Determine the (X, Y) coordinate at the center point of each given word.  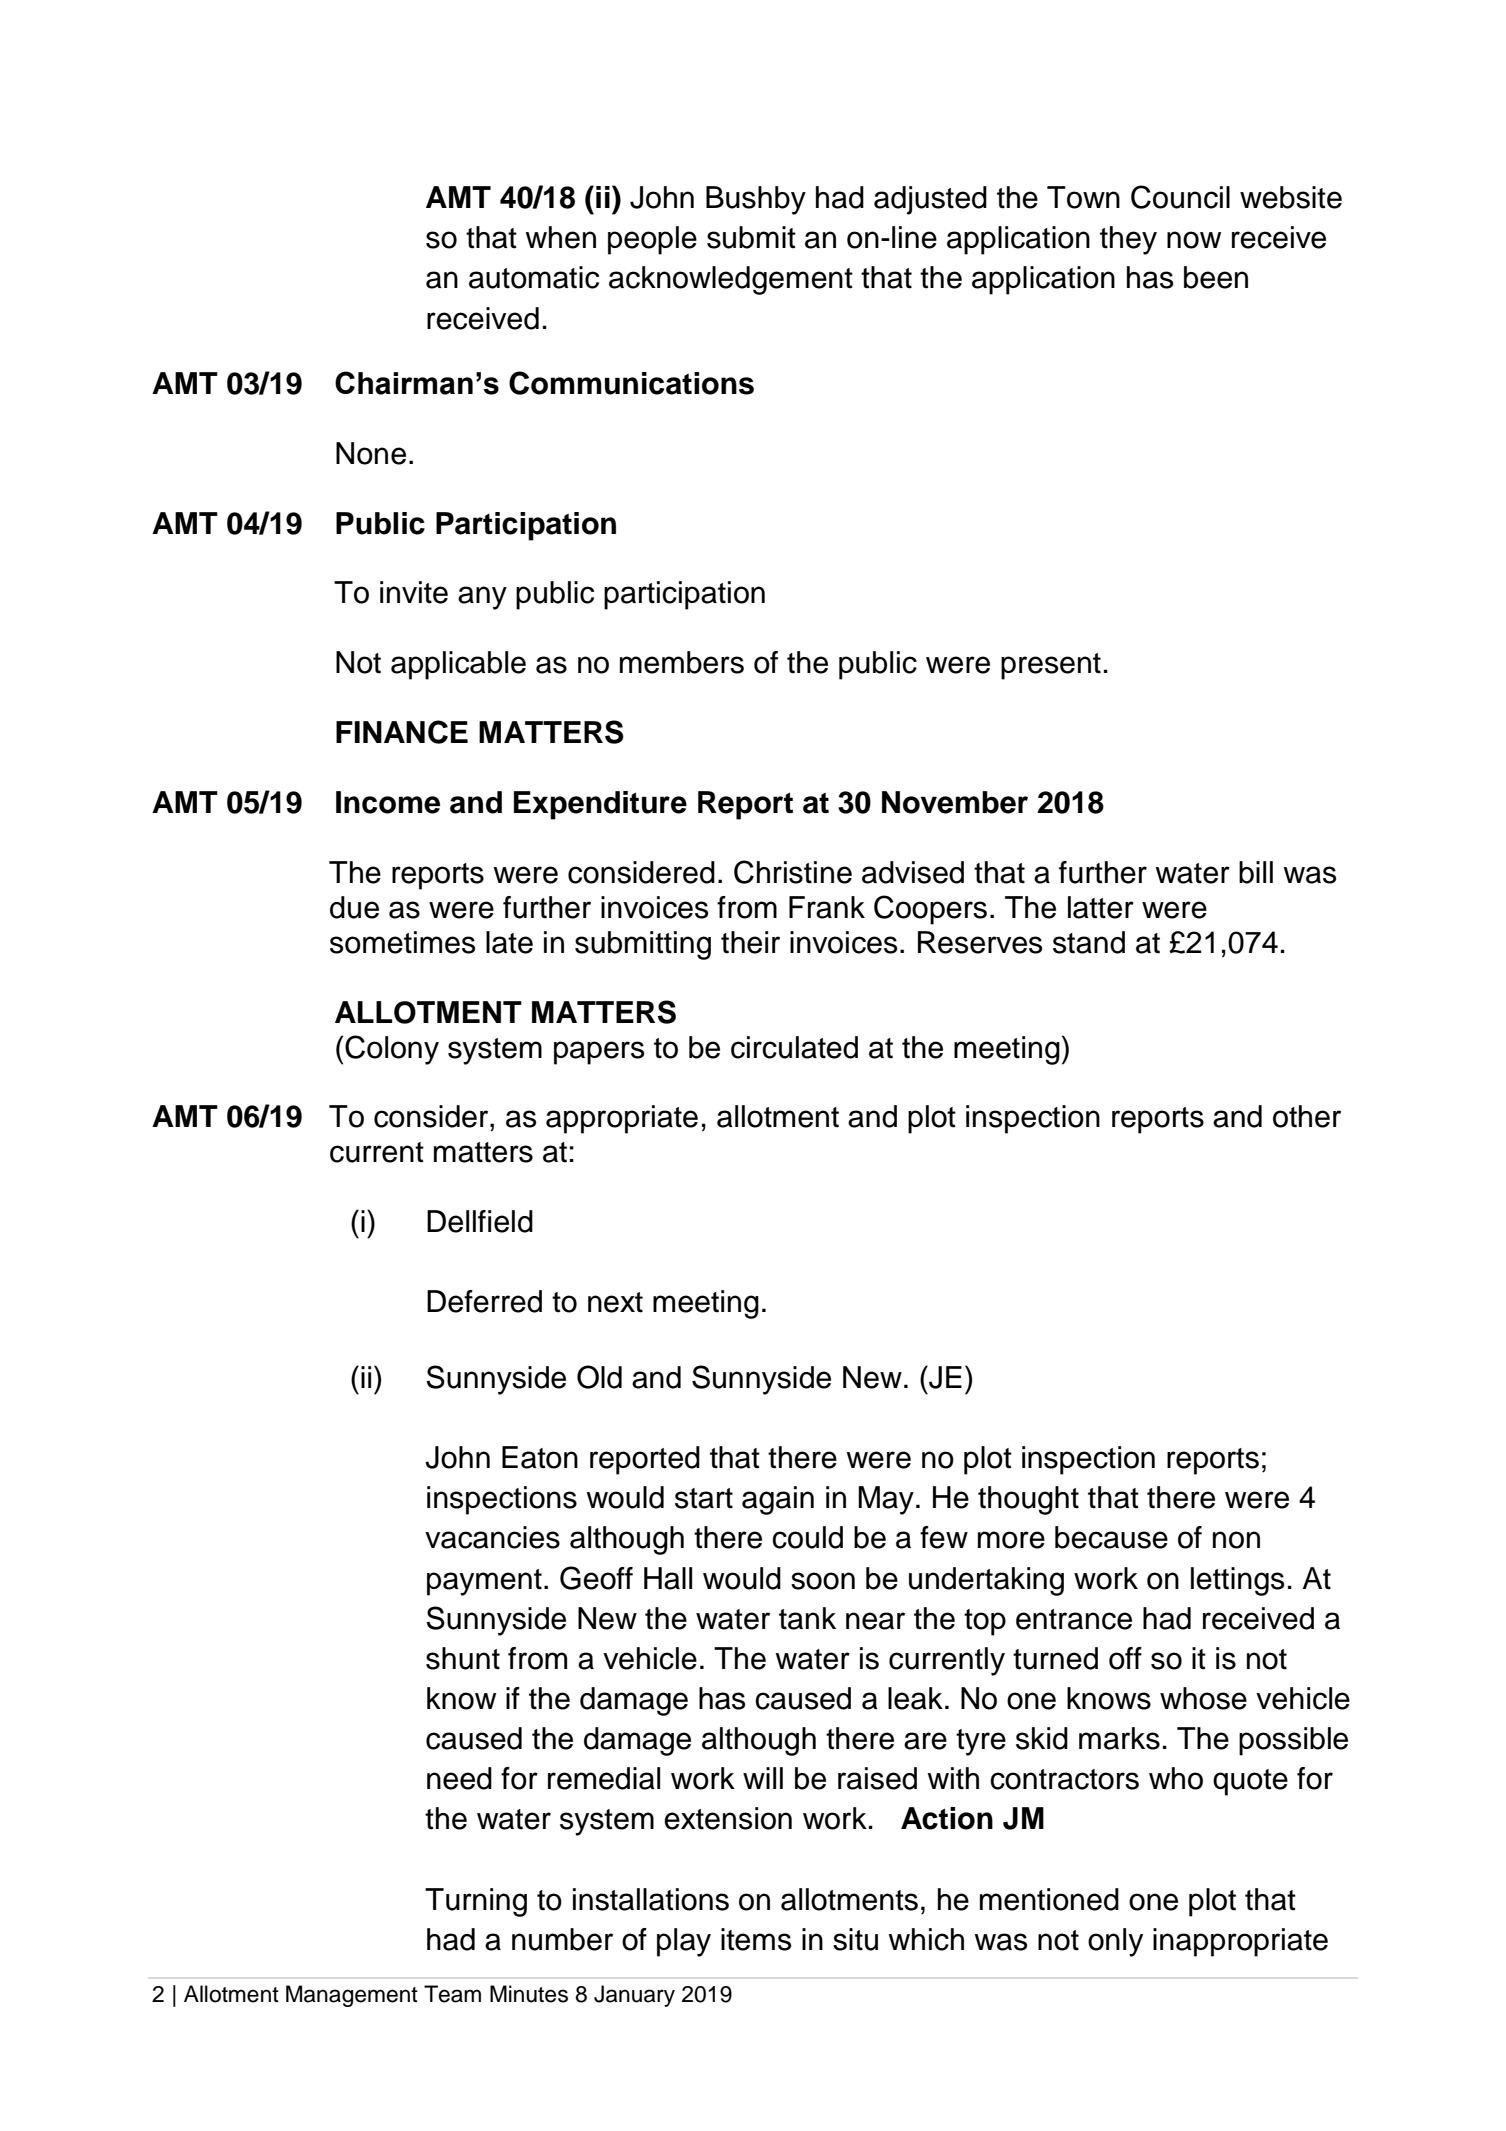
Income (388, 802)
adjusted (930, 200)
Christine (793, 872)
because (1111, 1537)
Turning (476, 1902)
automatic (534, 277)
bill (1256, 872)
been (1216, 277)
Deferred (484, 1301)
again (778, 1500)
